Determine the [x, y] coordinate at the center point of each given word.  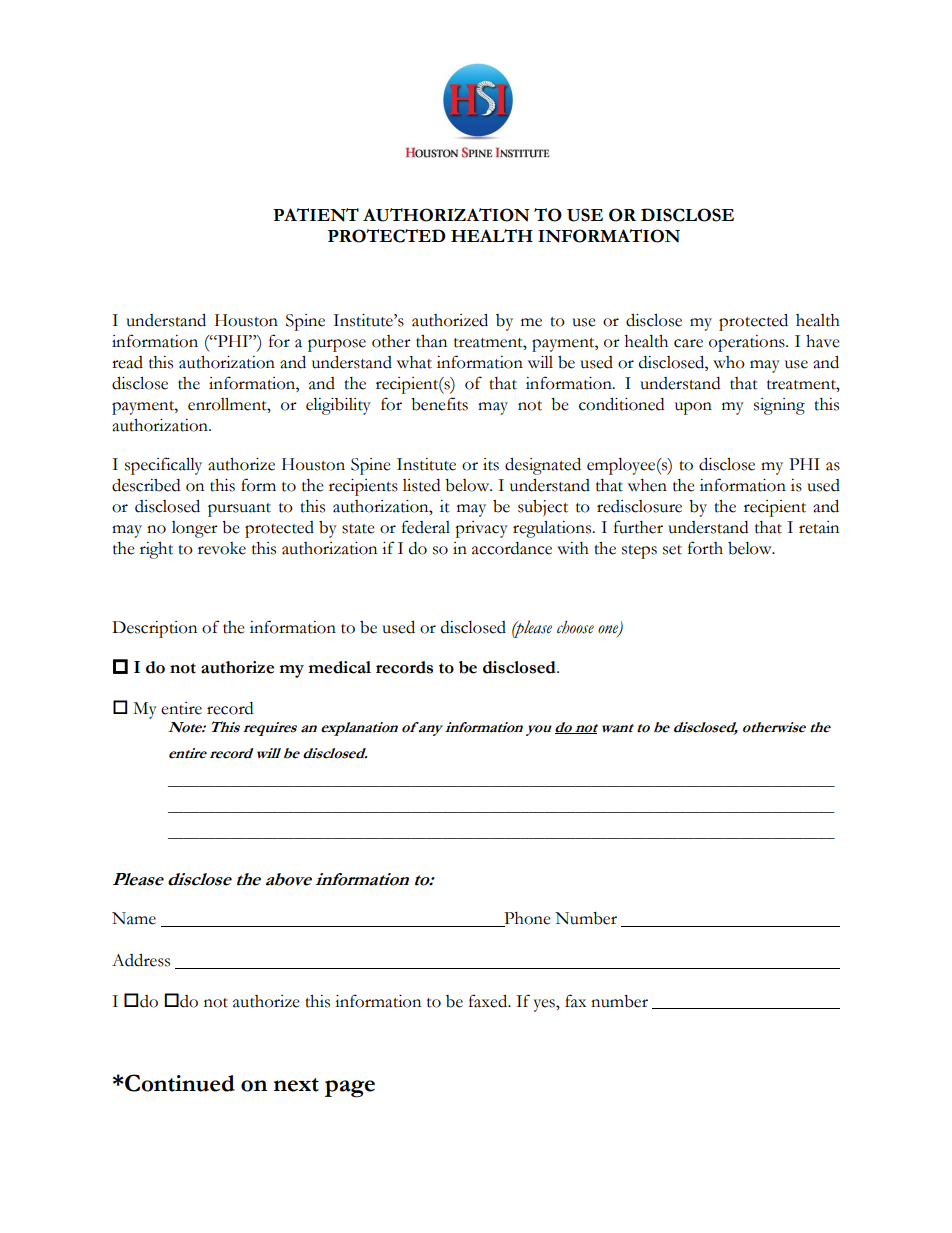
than [431, 341]
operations [748, 343]
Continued [180, 1083]
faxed [489, 1001]
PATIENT [316, 215]
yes [545, 1005]
